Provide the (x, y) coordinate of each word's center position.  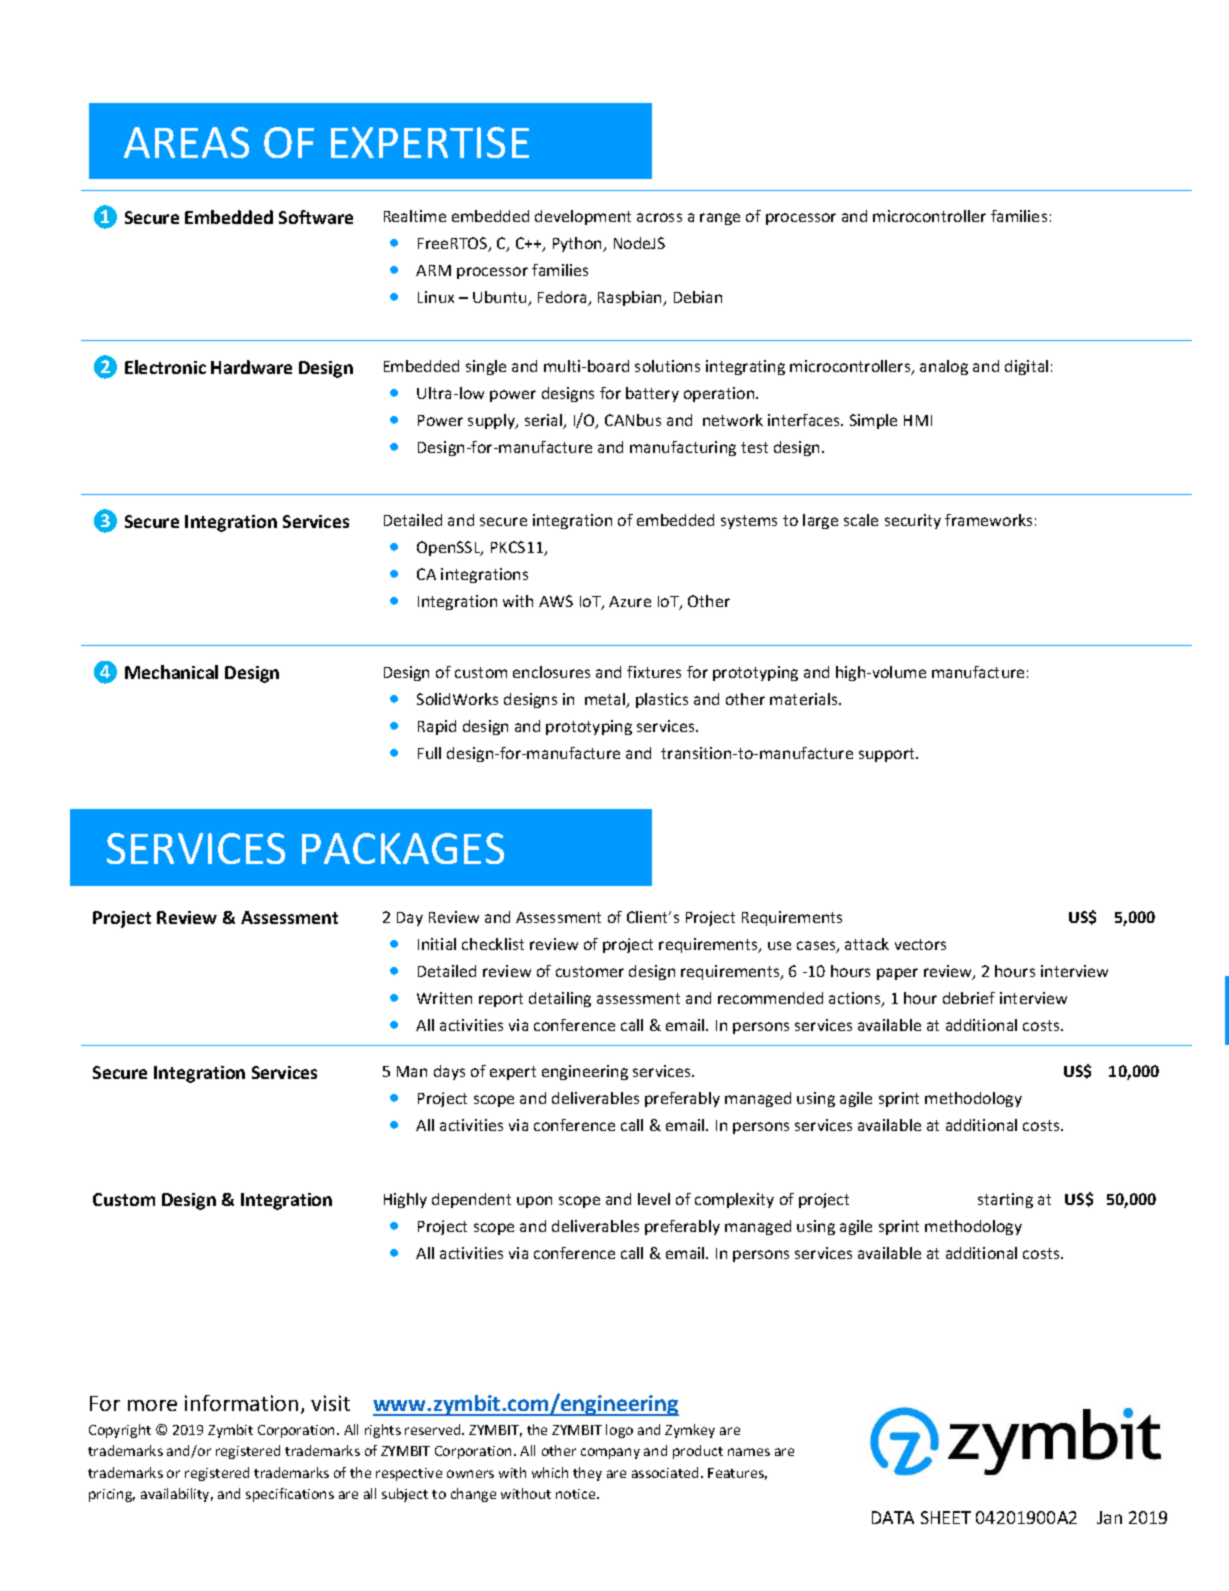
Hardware (251, 367)
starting (1005, 1200)
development (583, 217)
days (449, 1072)
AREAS (186, 142)
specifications (290, 1495)
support (888, 755)
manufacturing (683, 448)
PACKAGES (403, 848)
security (913, 521)
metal (606, 700)
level (654, 1199)
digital (1026, 367)
